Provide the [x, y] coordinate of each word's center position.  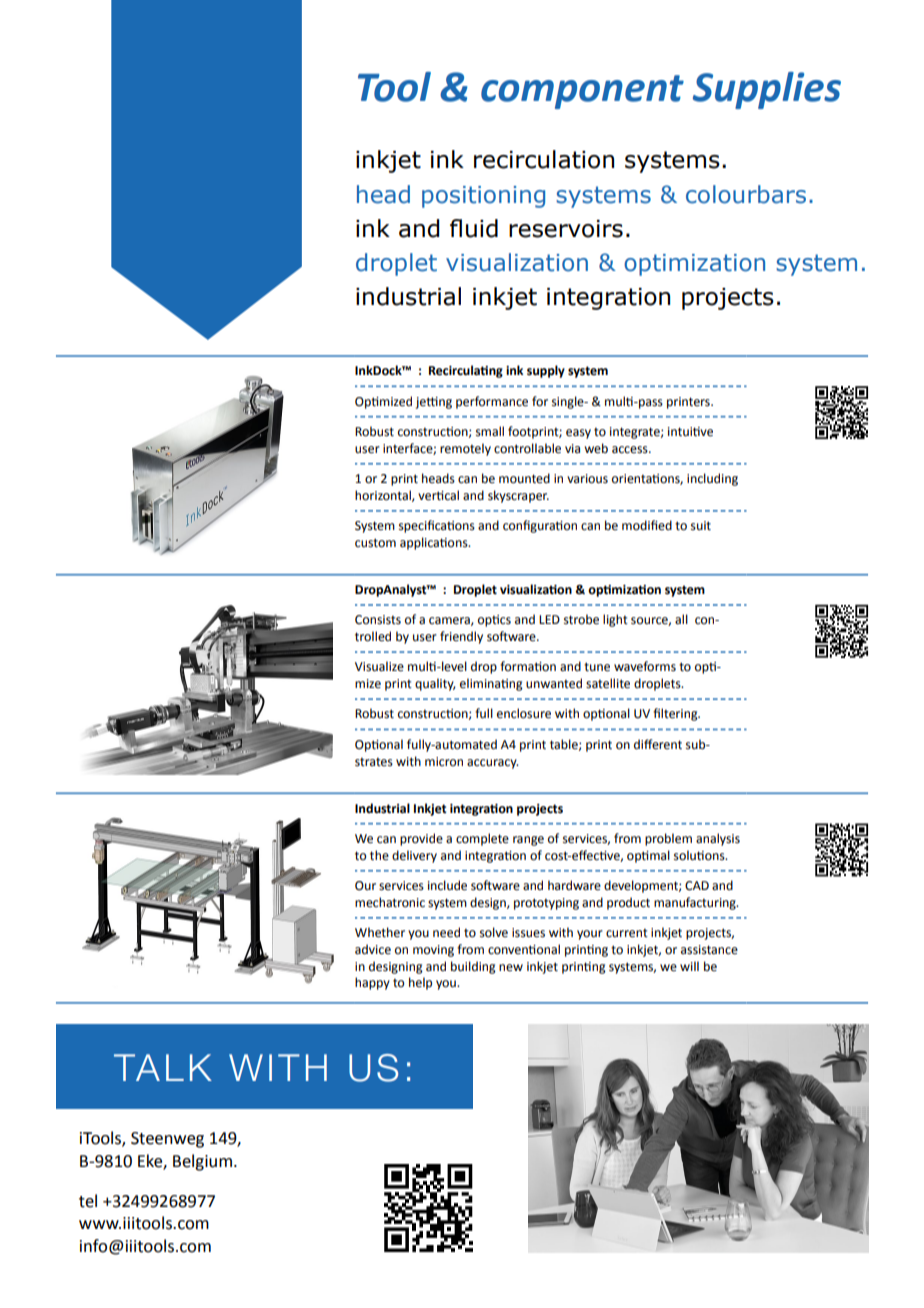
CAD [697, 886]
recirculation [544, 159]
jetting [433, 403]
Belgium [202, 1162]
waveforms [645, 666]
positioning [483, 197]
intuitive [690, 432]
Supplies [767, 90]
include [447, 885]
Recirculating [466, 371]
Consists [378, 620]
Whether [380, 932]
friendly [461, 637]
